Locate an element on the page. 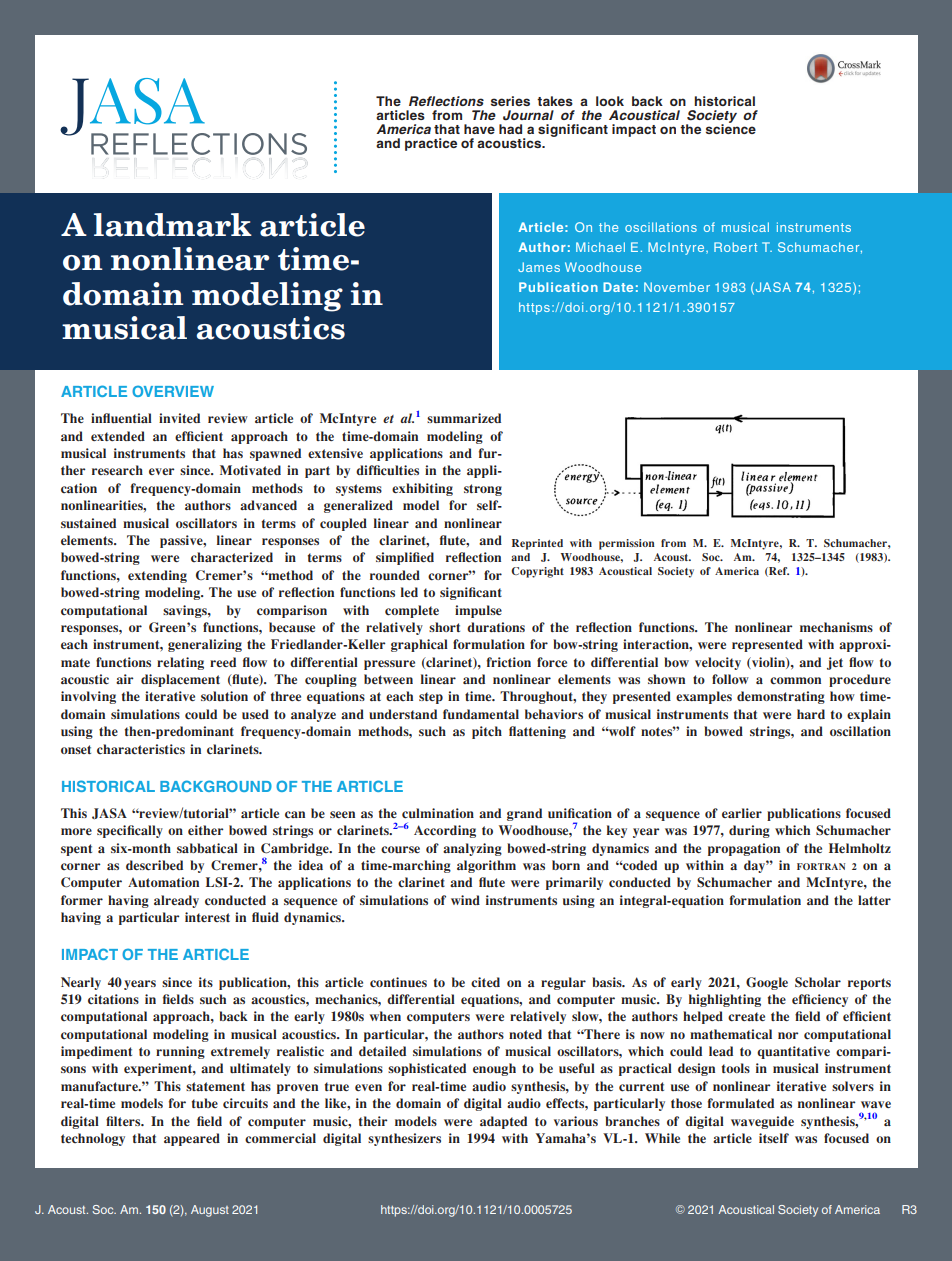 The width and height of the document is (952, 1261). common is located at coordinates (795, 681).
